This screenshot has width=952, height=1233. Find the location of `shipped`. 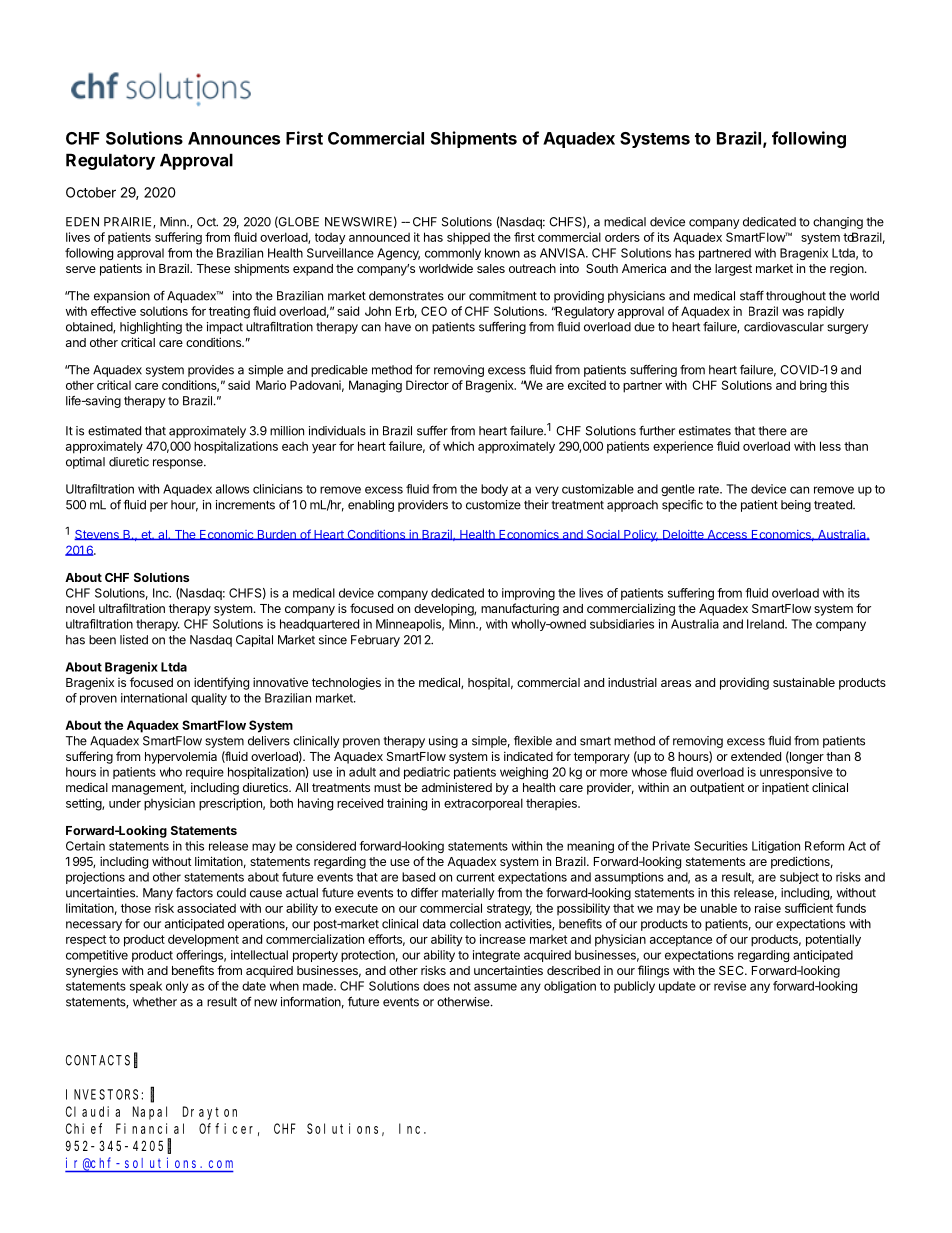

shipped is located at coordinates (468, 238).
